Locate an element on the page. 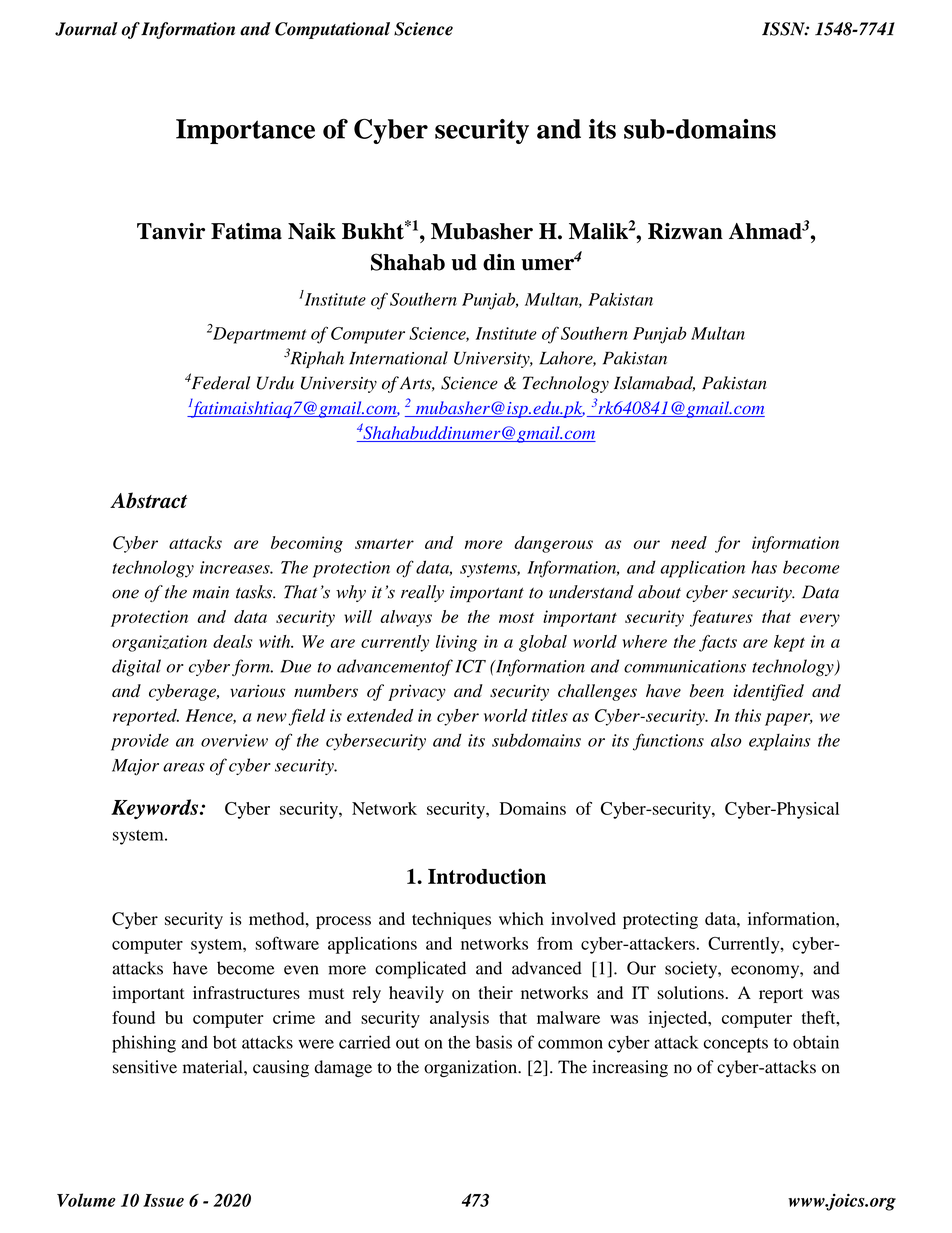 Image resolution: width=952 pixels, height=1233 pixels. need is located at coordinates (689, 542).
